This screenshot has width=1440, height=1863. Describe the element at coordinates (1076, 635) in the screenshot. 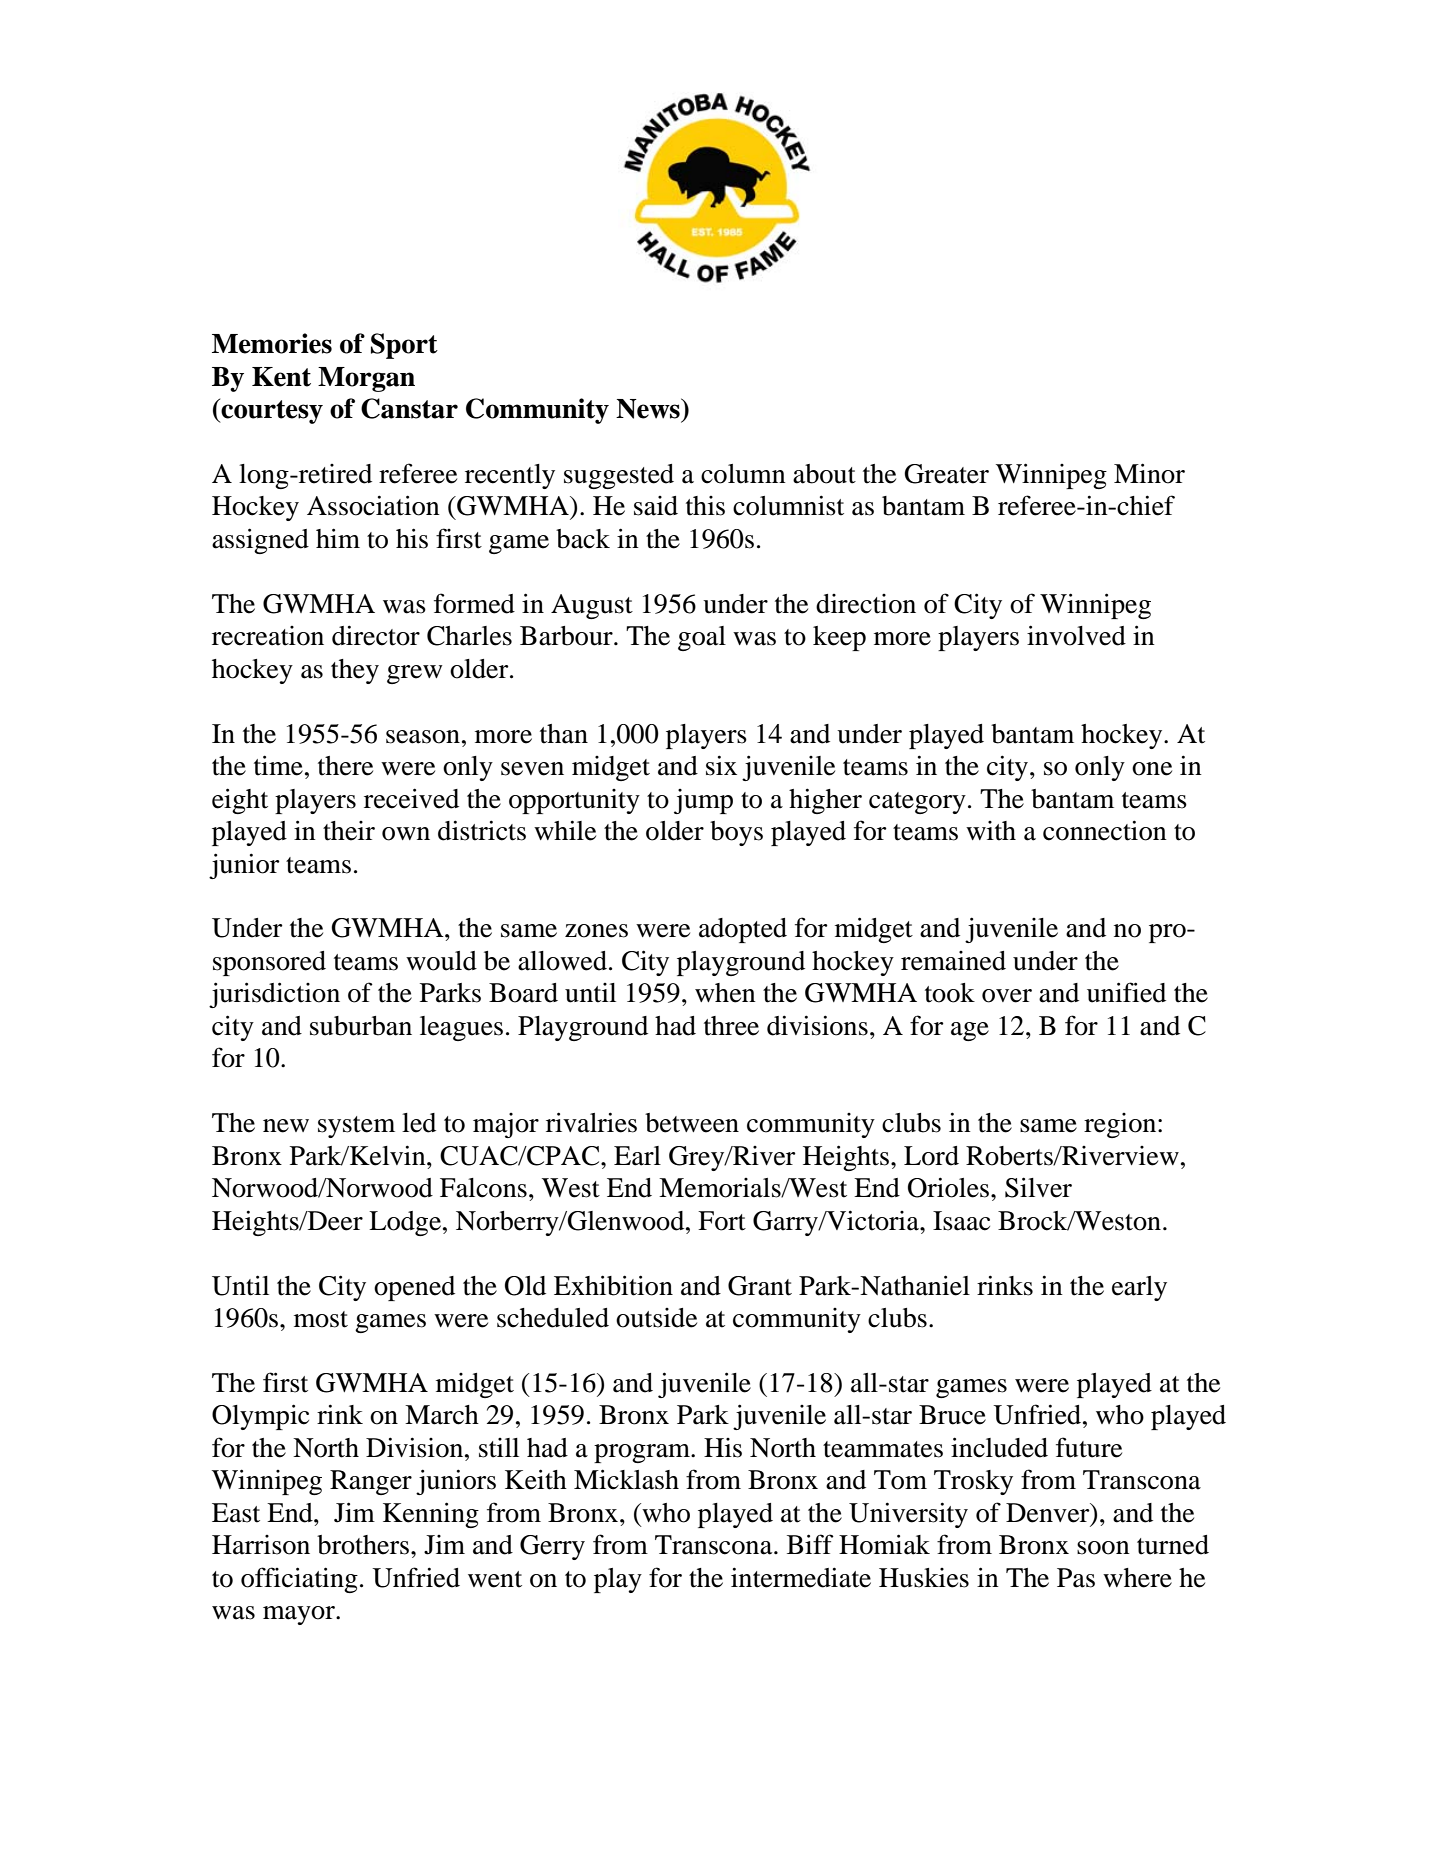

I see `involved` at that location.
